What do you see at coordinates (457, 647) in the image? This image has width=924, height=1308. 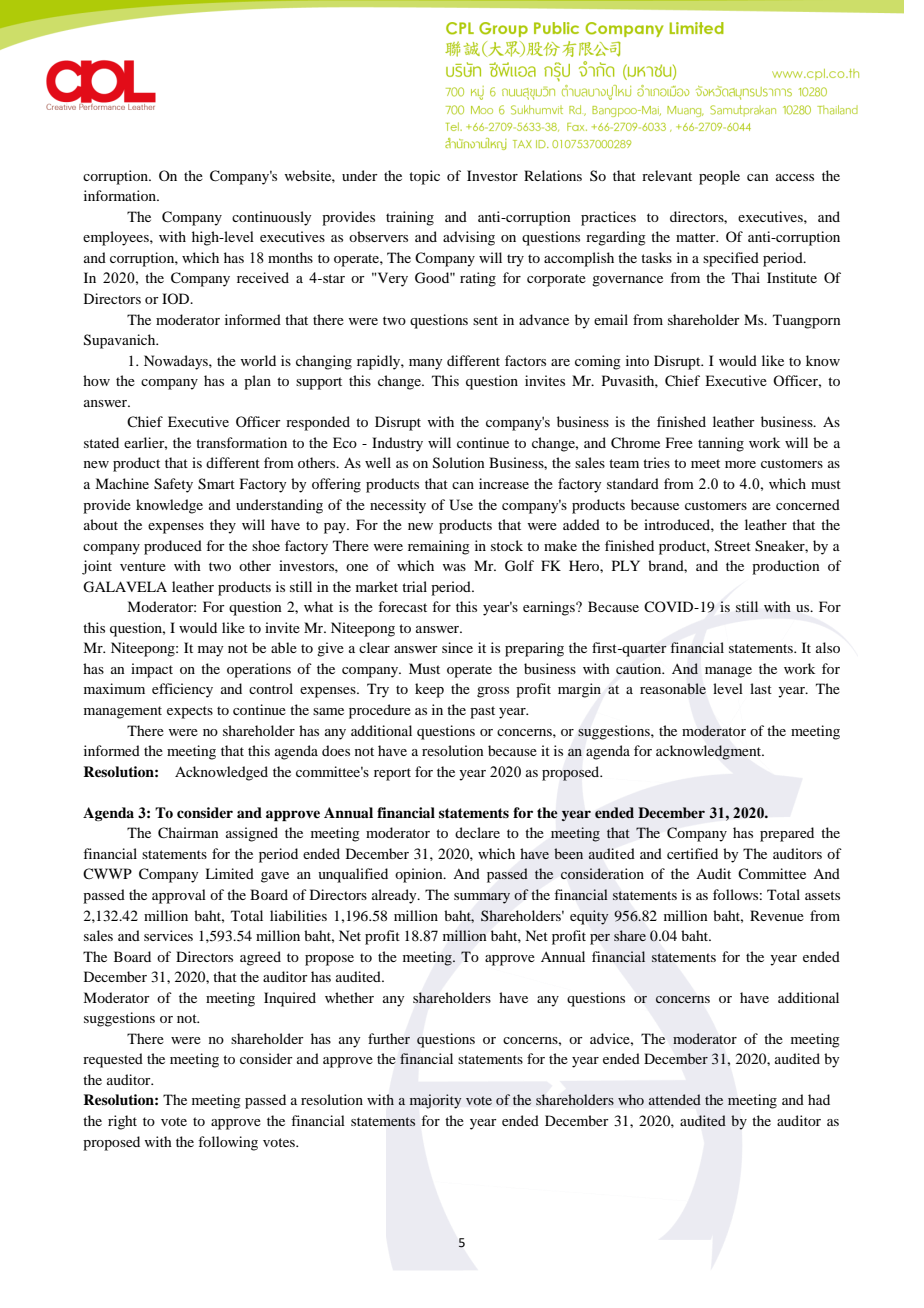 I see `since` at bounding box center [457, 647].
